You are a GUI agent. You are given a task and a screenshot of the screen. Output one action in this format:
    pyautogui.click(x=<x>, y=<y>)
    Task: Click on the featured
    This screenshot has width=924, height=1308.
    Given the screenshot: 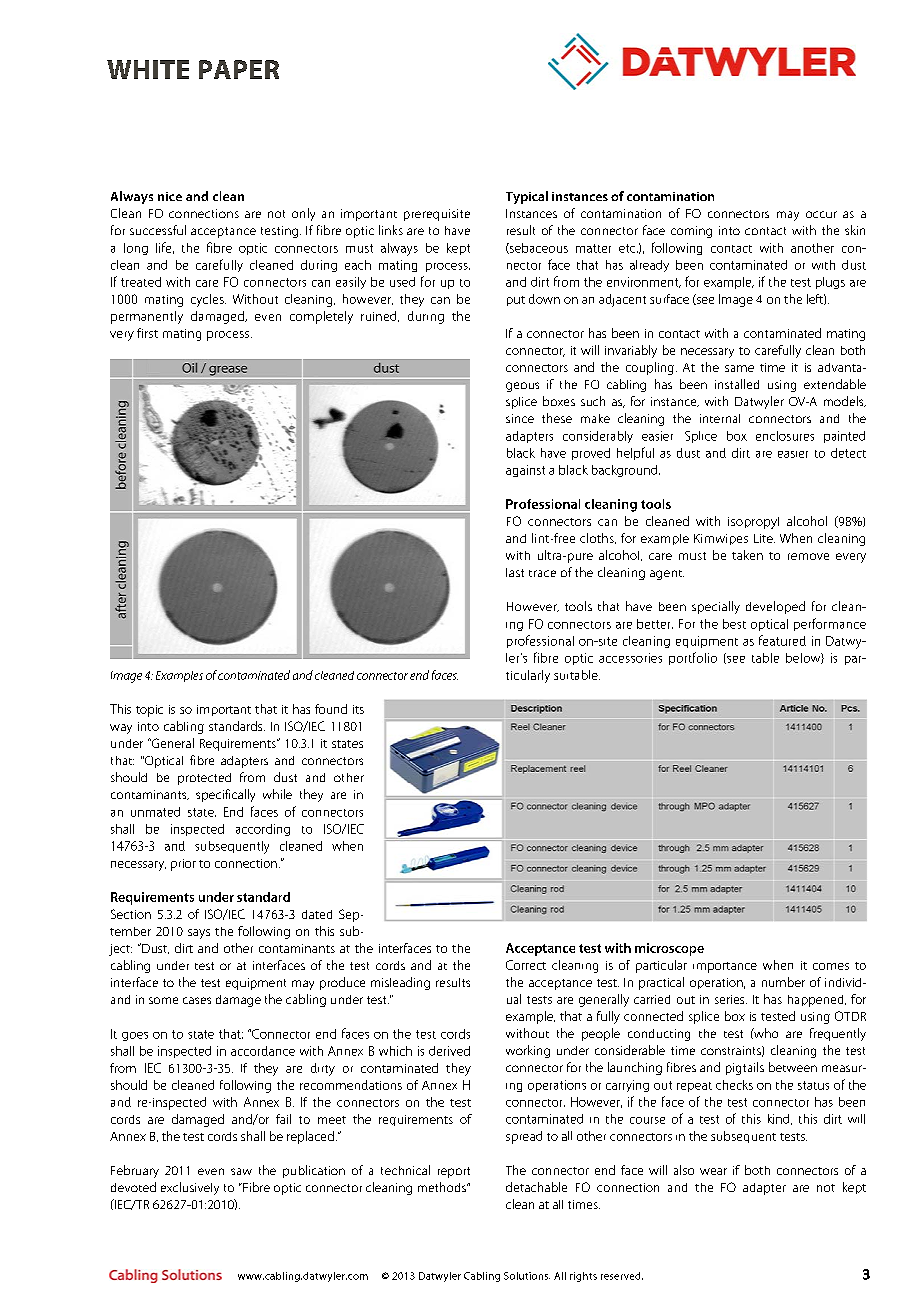 What is the action you would take?
    pyautogui.click(x=782, y=640)
